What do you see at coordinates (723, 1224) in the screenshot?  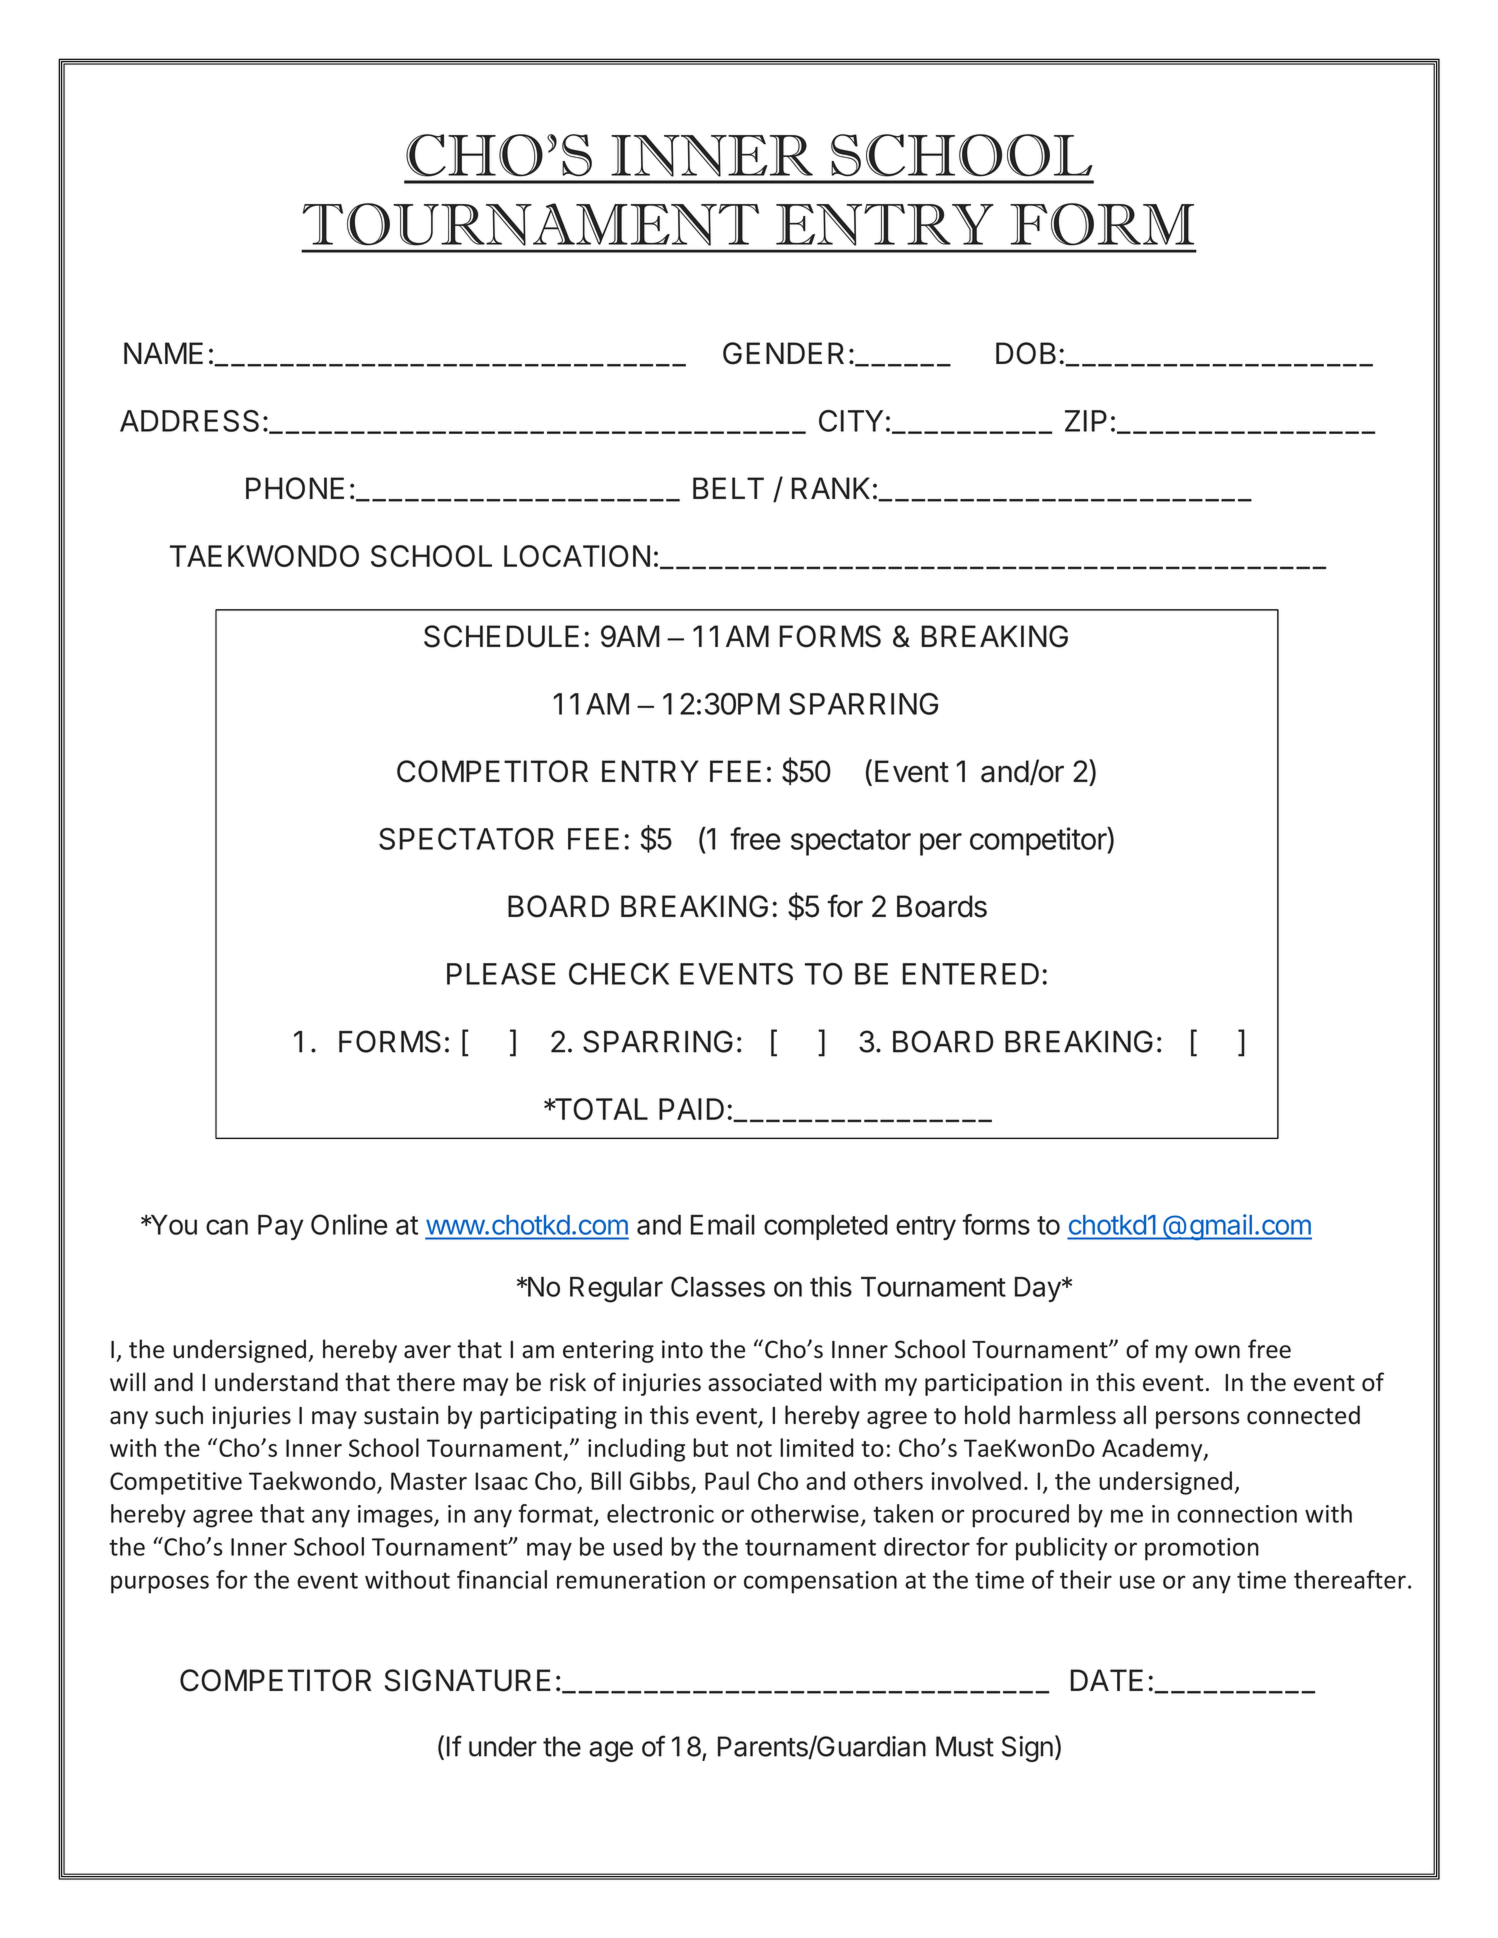 I see `Email` at bounding box center [723, 1224].
